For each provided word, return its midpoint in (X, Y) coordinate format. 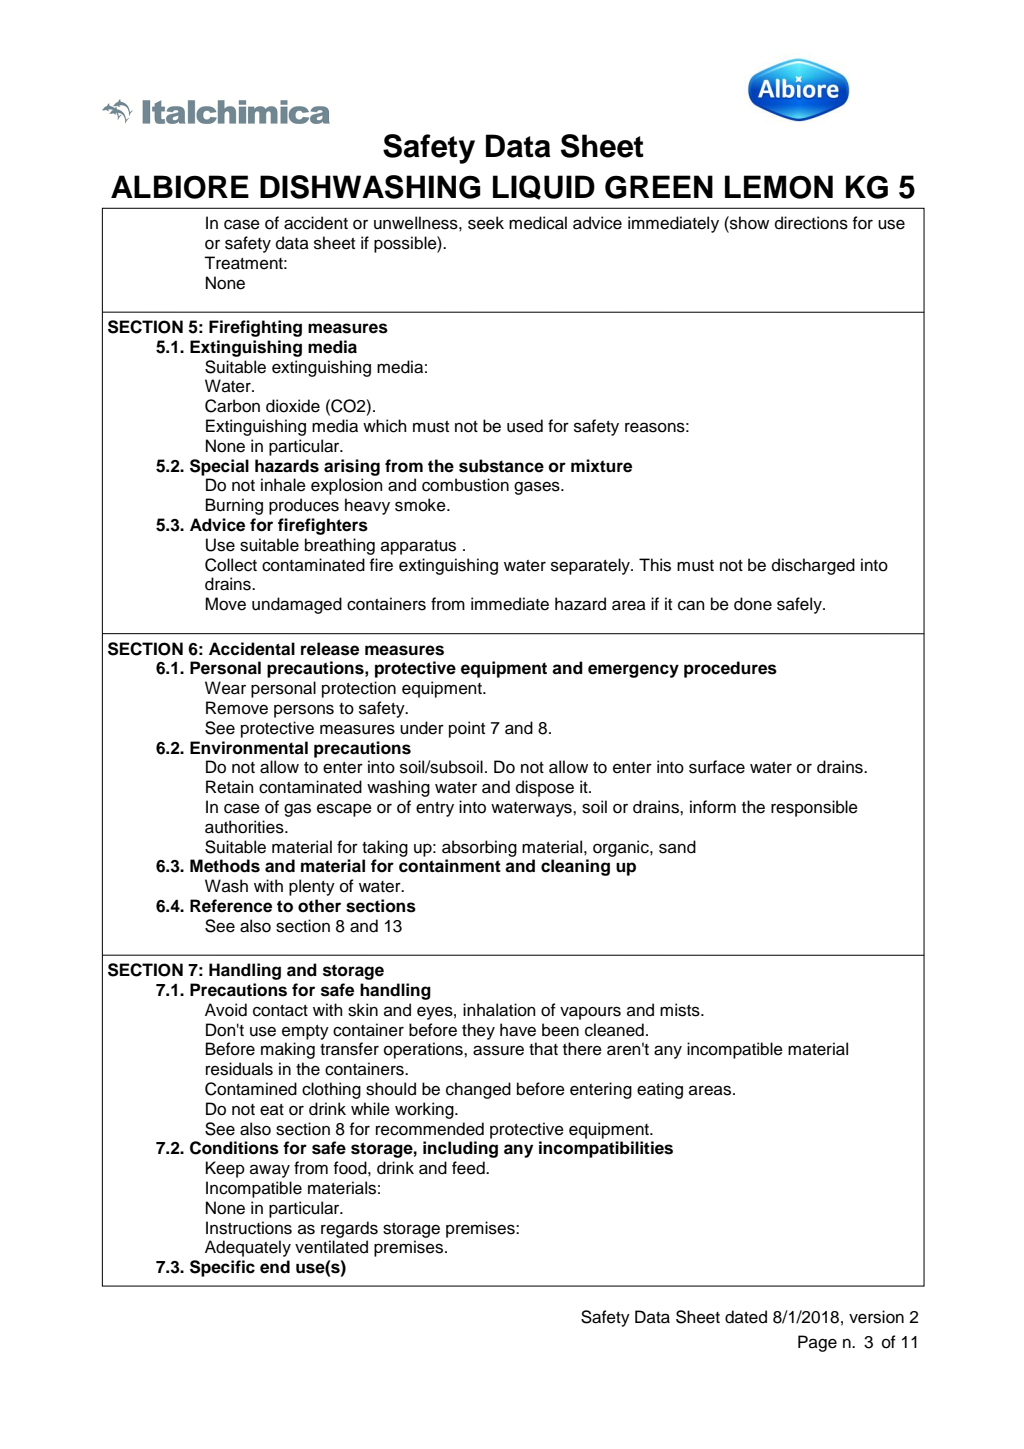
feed (469, 1168)
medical (538, 223)
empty (305, 1032)
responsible (814, 808)
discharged (813, 566)
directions (811, 223)
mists (681, 1010)
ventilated (331, 1247)
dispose (545, 788)
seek (486, 223)
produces (304, 506)
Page (817, 1343)
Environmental (249, 748)
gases (538, 488)
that (543, 1049)
